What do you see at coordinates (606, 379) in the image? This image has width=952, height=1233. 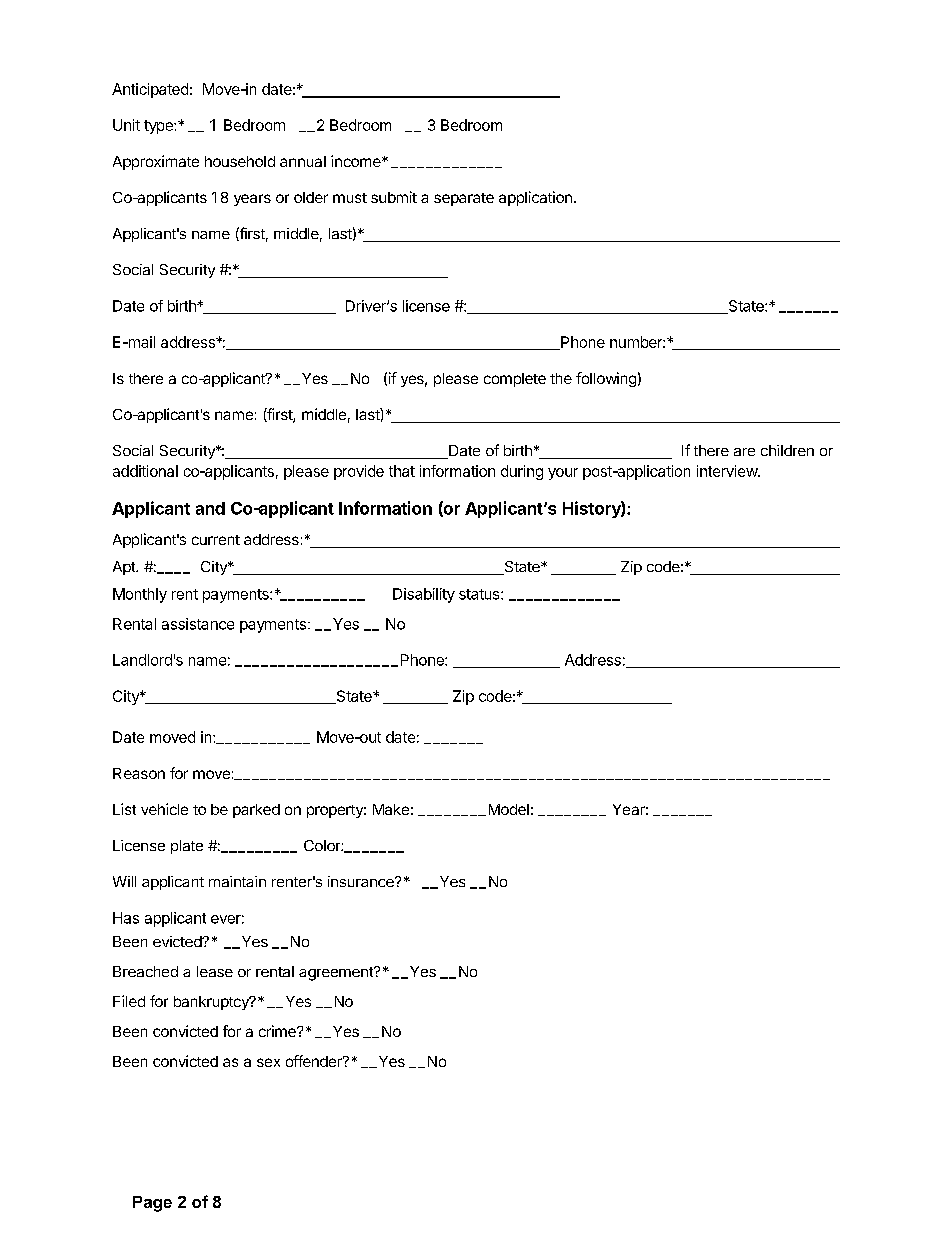 I see `following` at bounding box center [606, 379].
